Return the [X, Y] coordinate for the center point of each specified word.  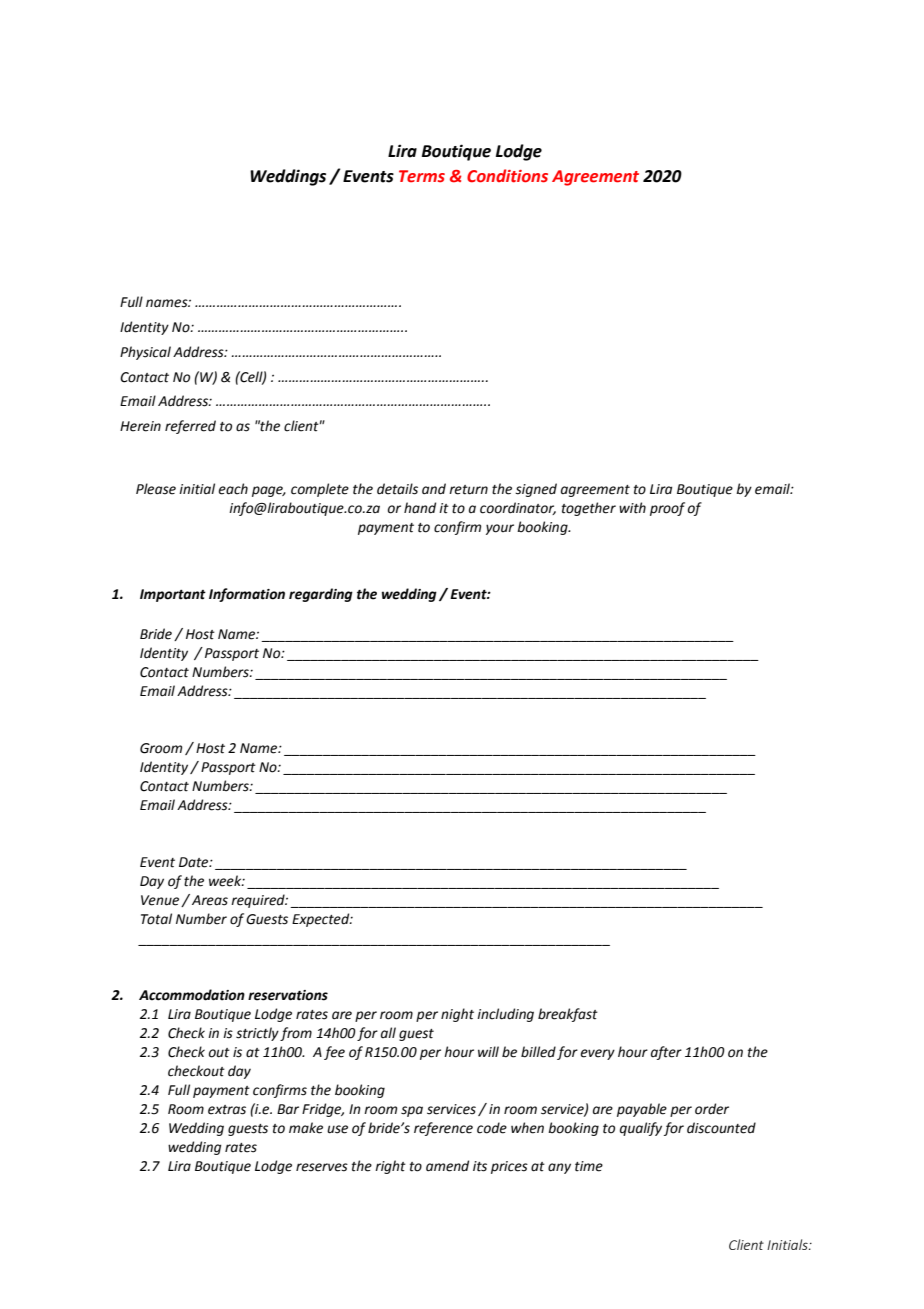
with [632, 508]
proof [667, 509]
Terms [422, 176]
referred [190, 427]
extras [227, 1110]
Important [173, 595]
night [457, 1015]
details [397, 489]
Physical [145, 353]
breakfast [568, 1015]
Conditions [507, 176]
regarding [321, 595]
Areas [210, 900]
